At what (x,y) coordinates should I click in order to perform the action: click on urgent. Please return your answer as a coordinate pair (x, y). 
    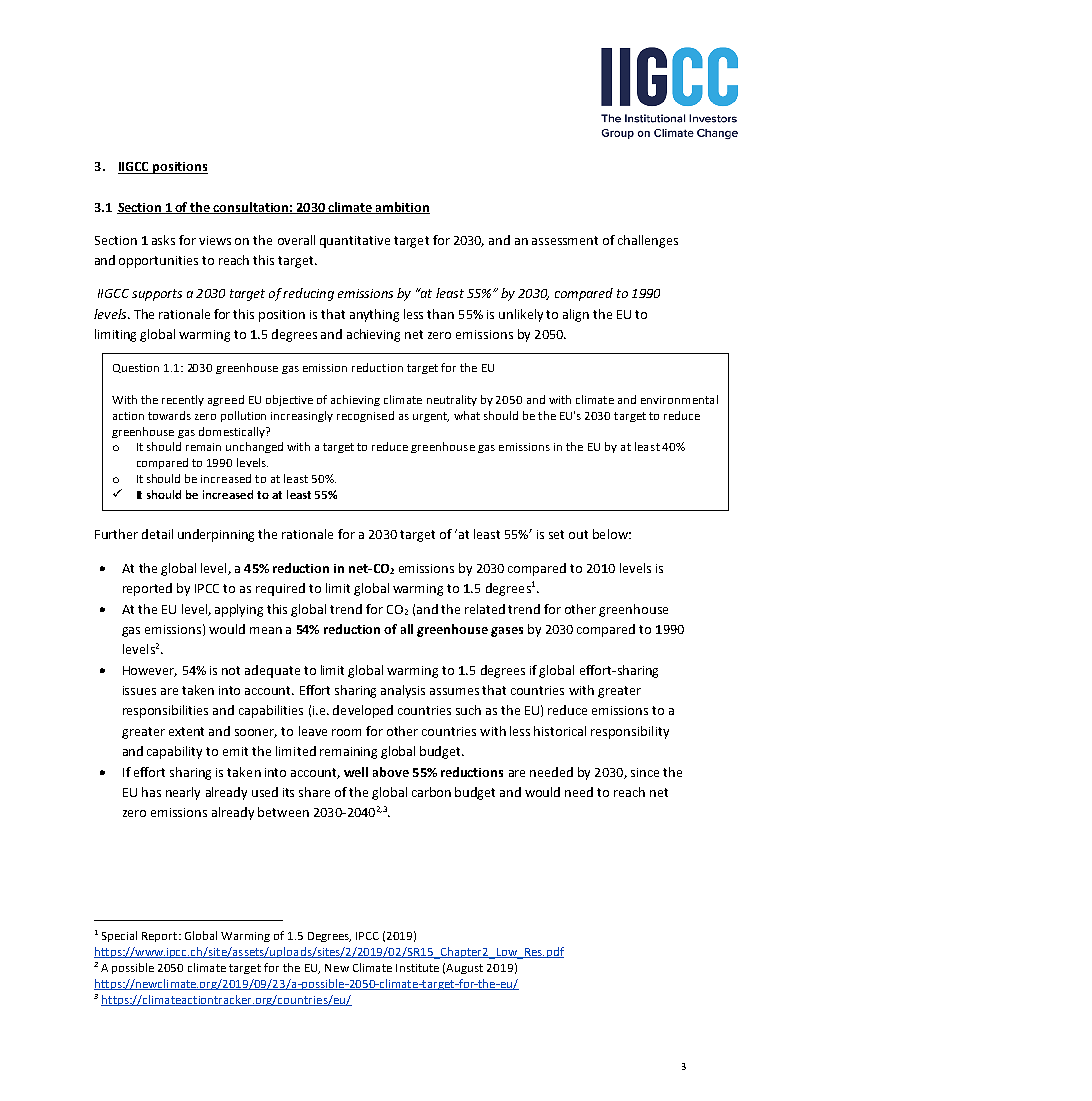
    Looking at the image, I should click on (431, 417).
